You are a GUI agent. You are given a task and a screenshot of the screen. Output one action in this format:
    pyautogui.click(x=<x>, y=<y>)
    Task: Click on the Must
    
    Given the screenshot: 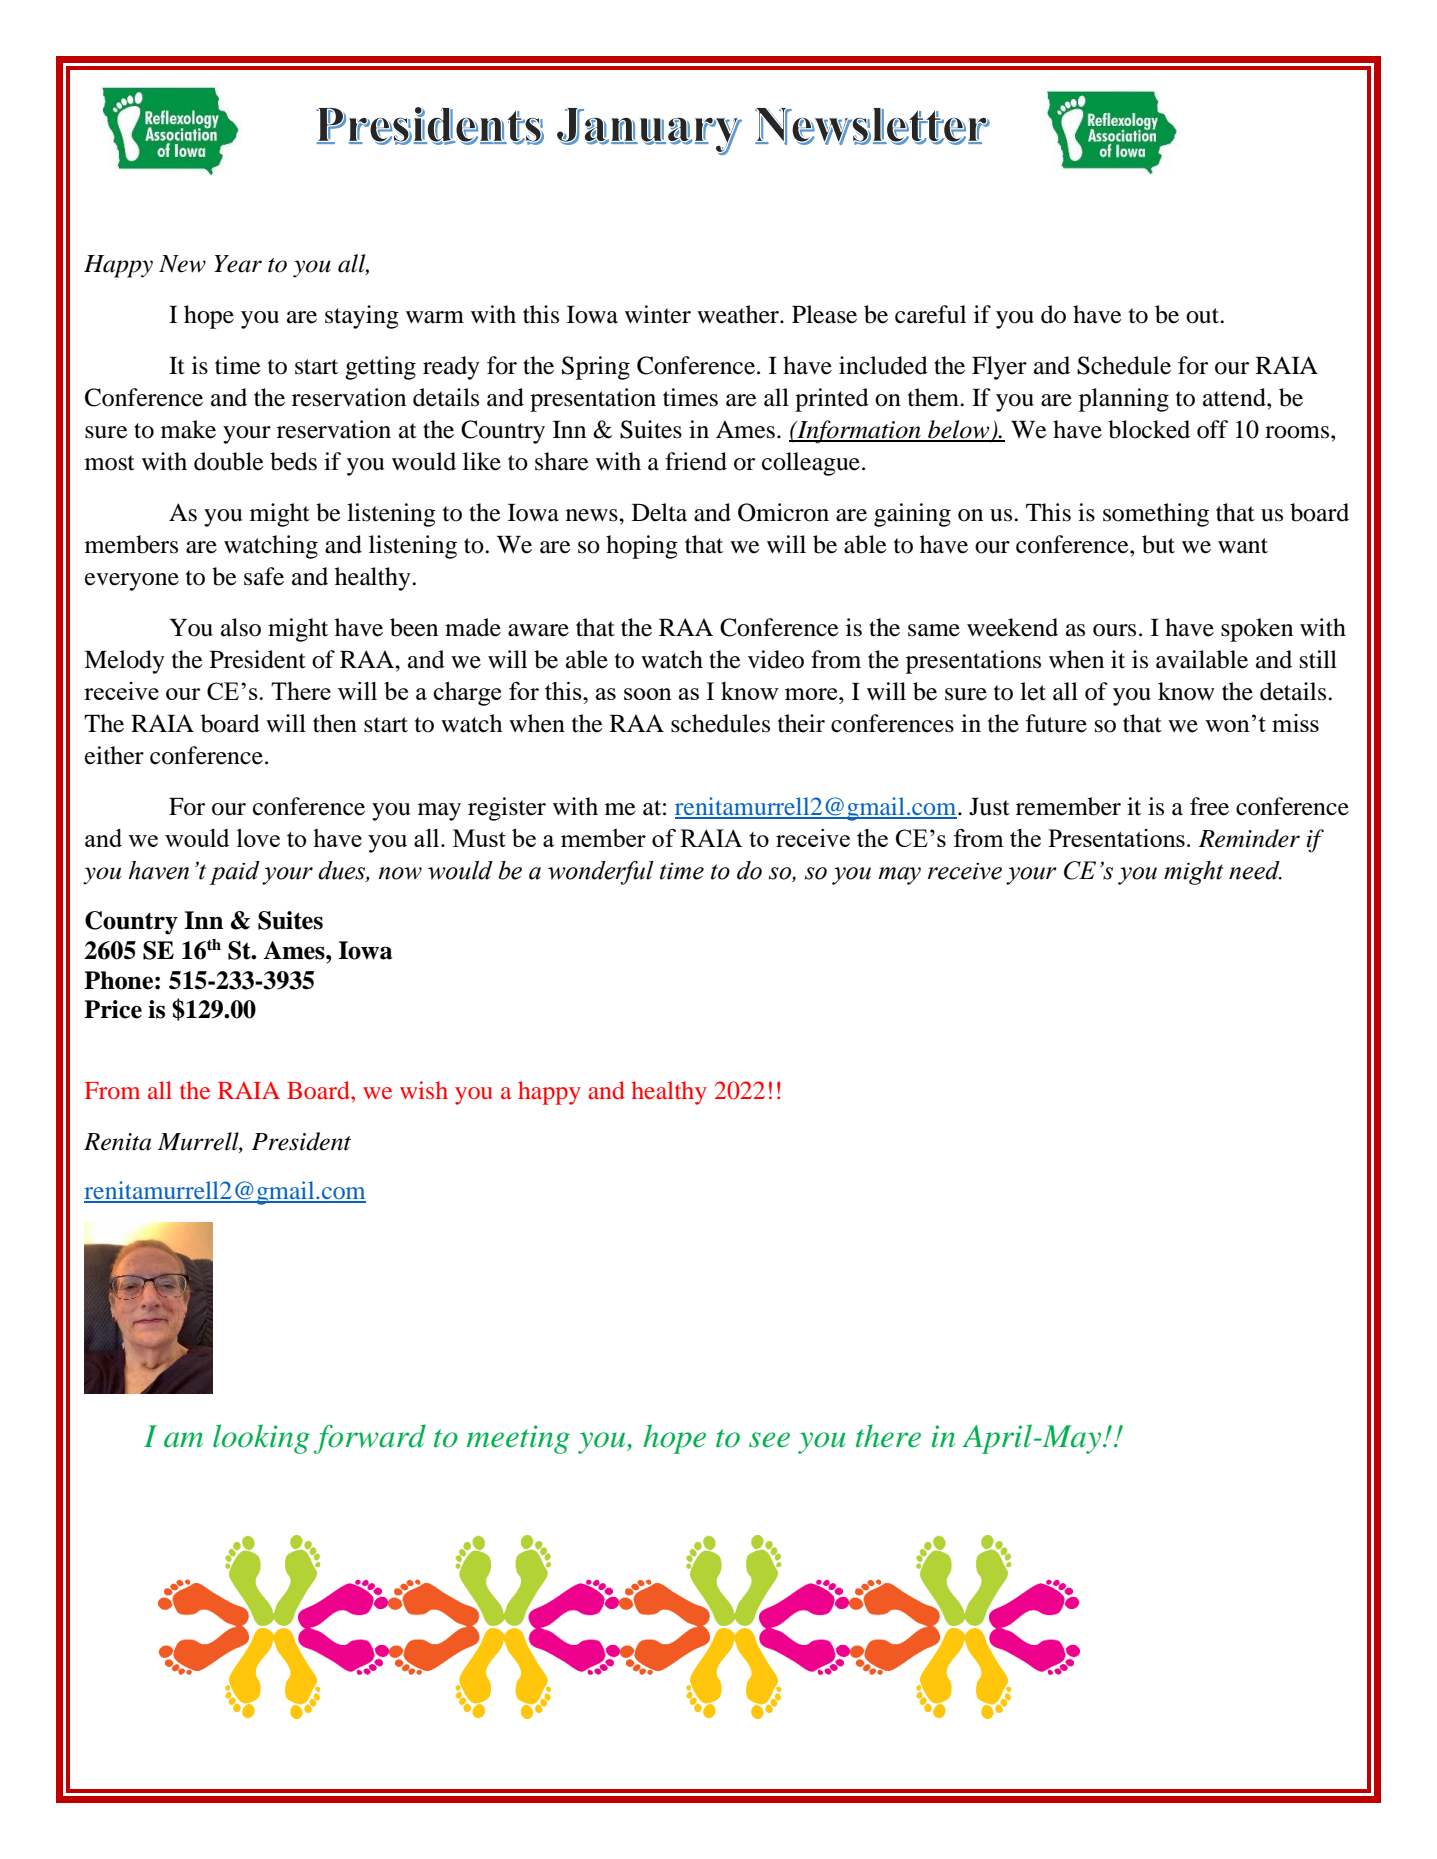 What is the action you would take?
    pyautogui.click(x=479, y=838)
